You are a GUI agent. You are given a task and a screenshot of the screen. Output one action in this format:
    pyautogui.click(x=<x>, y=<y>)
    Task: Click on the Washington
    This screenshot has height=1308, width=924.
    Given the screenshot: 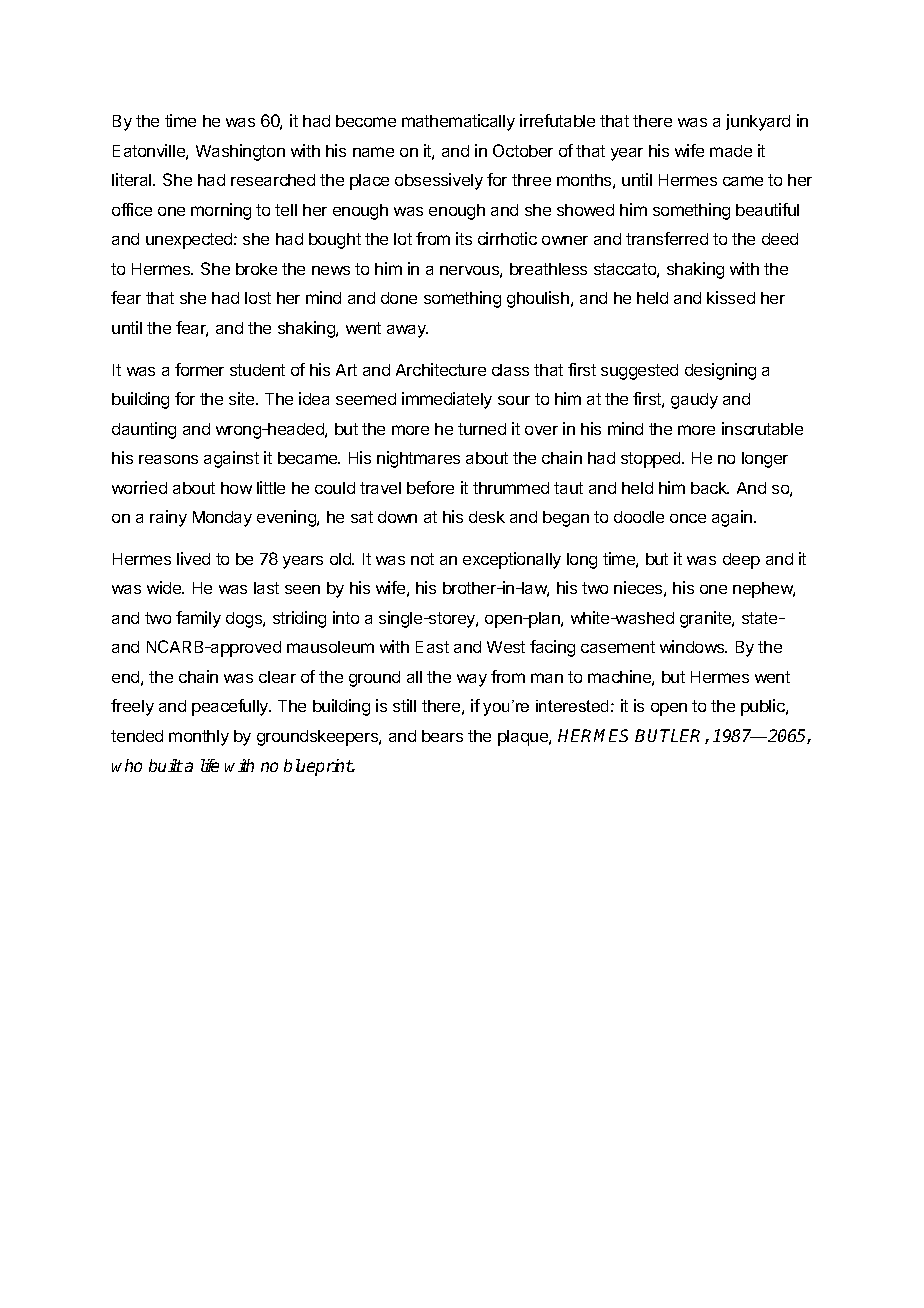 What is the action you would take?
    pyautogui.click(x=240, y=152)
